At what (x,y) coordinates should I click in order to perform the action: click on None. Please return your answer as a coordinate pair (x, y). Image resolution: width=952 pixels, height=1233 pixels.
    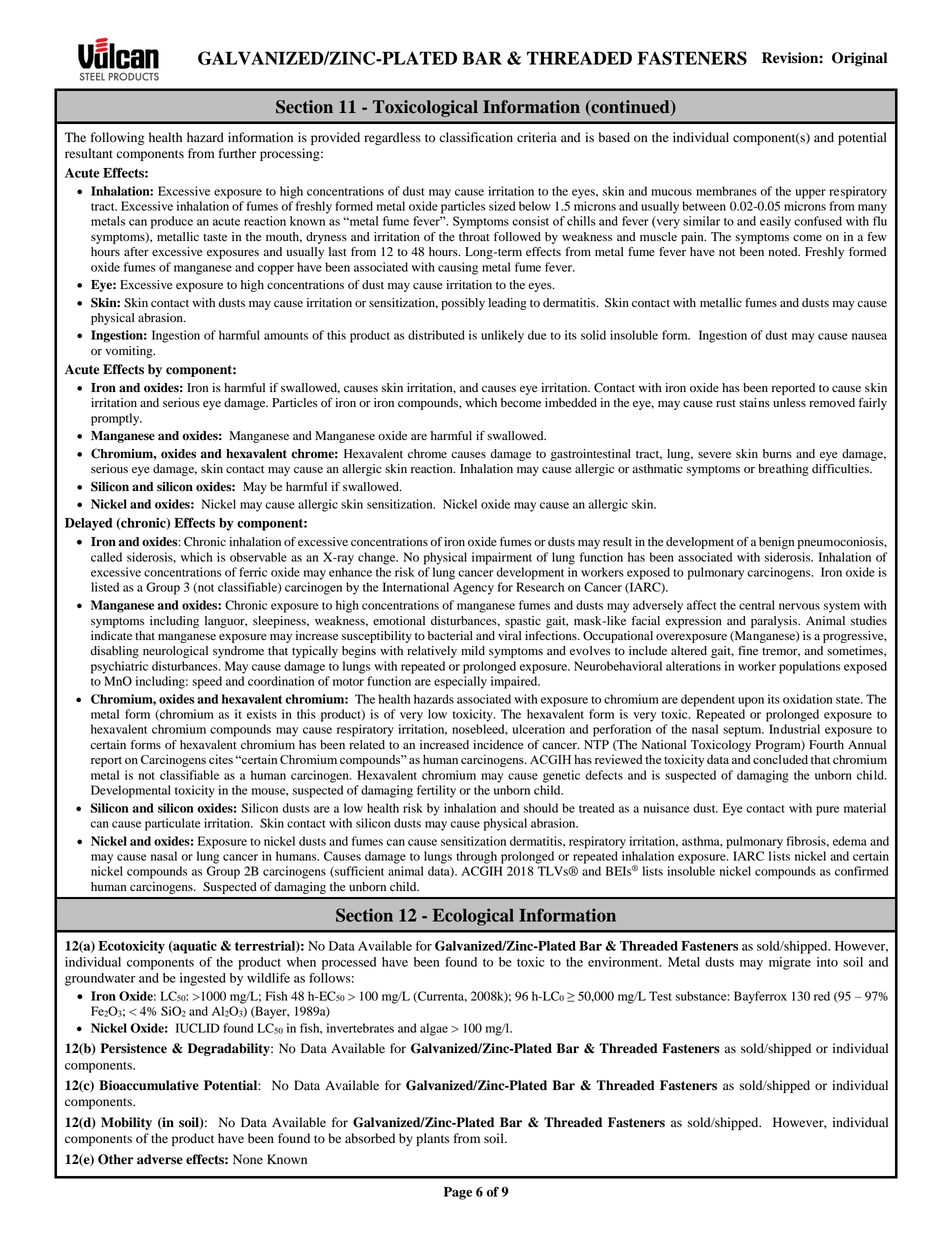
    Looking at the image, I should click on (248, 1159).
